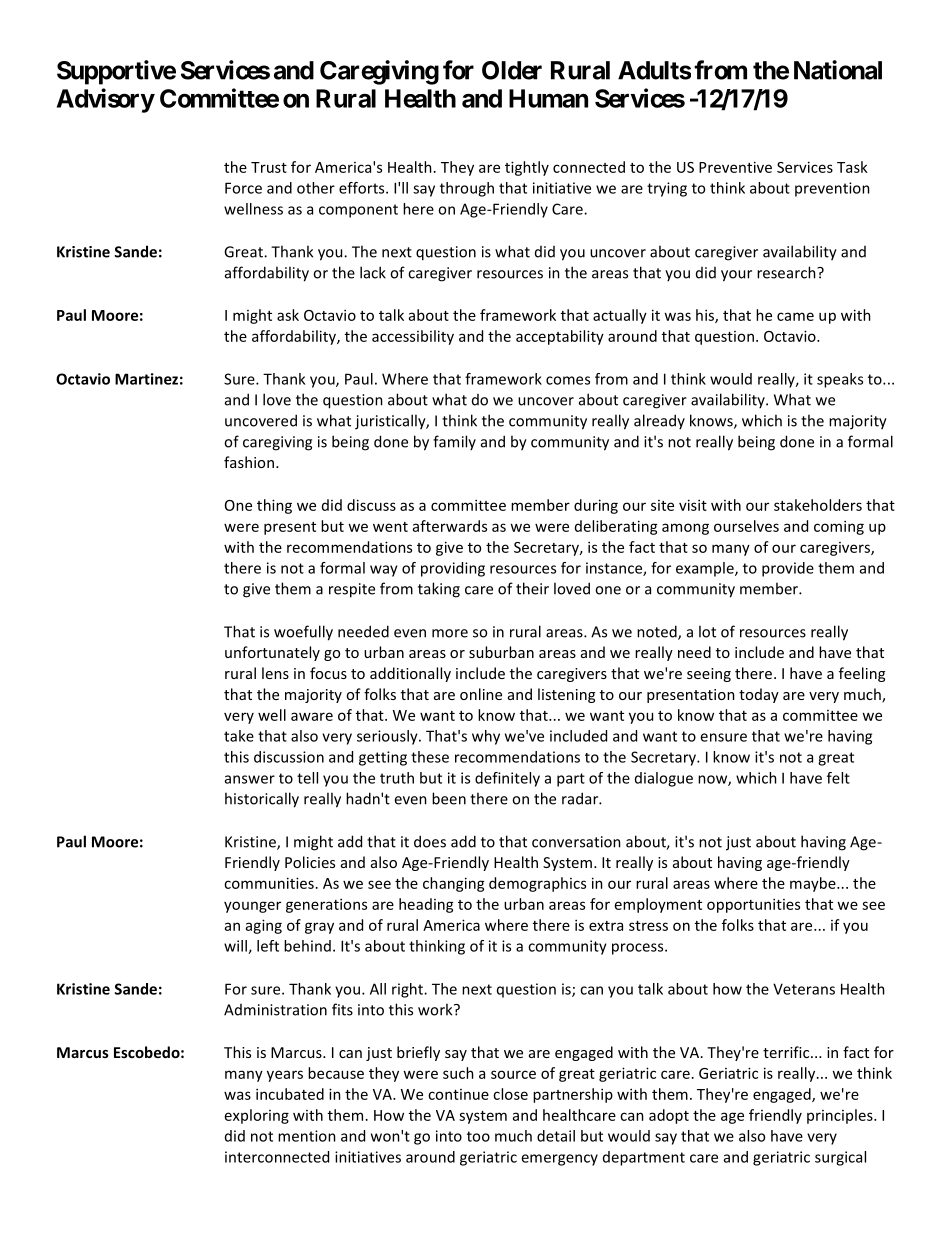 Image resolution: width=952 pixels, height=1233 pixels. What do you see at coordinates (250, 779) in the page?
I see `answer` at bounding box center [250, 779].
